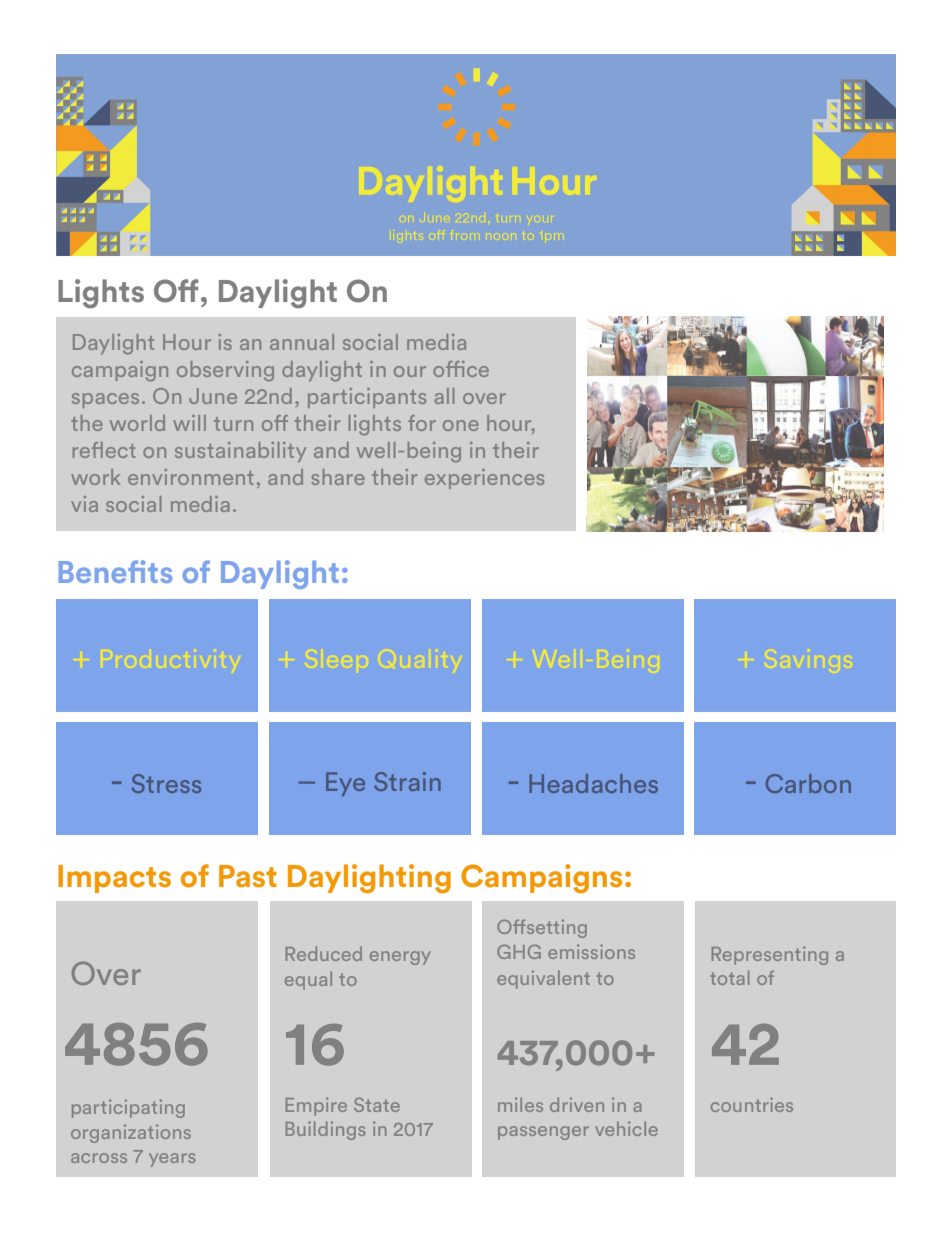  What do you see at coordinates (377, 1104) in the screenshot?
I see `State` at bounding box center [377, 1104].
